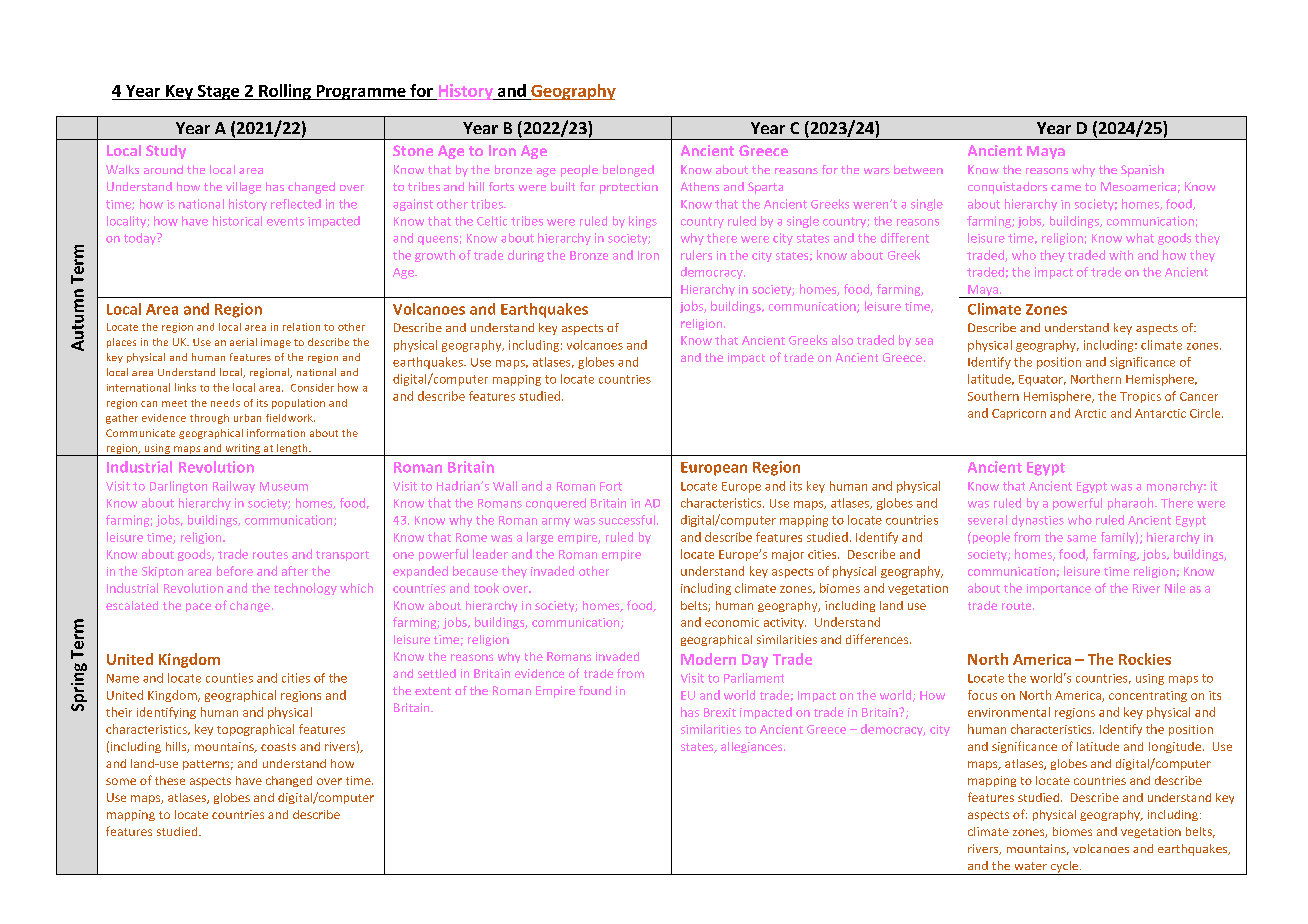  What do you see at coordinates (1064, 868) in the screenshot?
I see `cycle` at bounding box center [1064, 868].
